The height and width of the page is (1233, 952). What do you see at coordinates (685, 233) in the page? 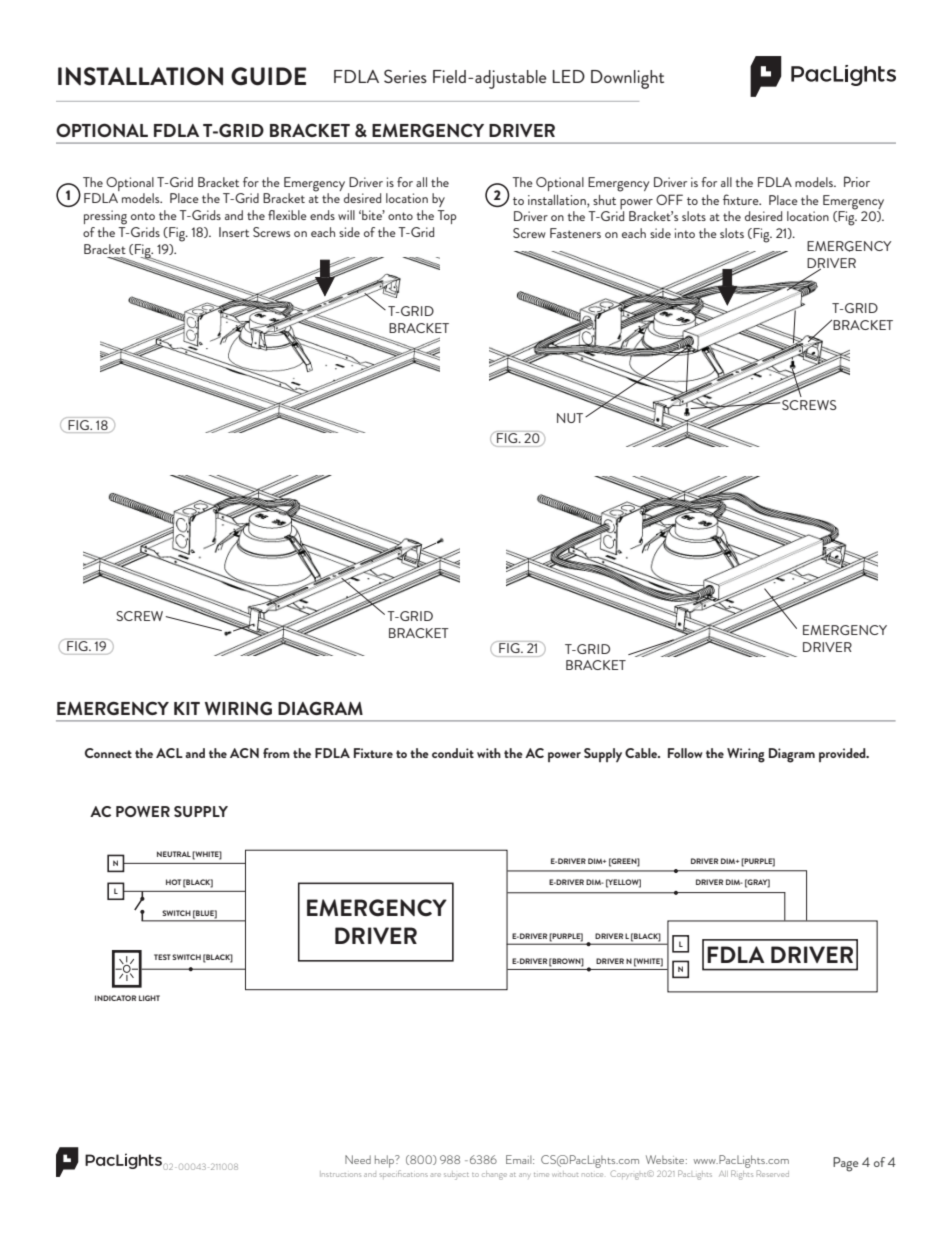
I see `into` at bounding box center [685, 233].
